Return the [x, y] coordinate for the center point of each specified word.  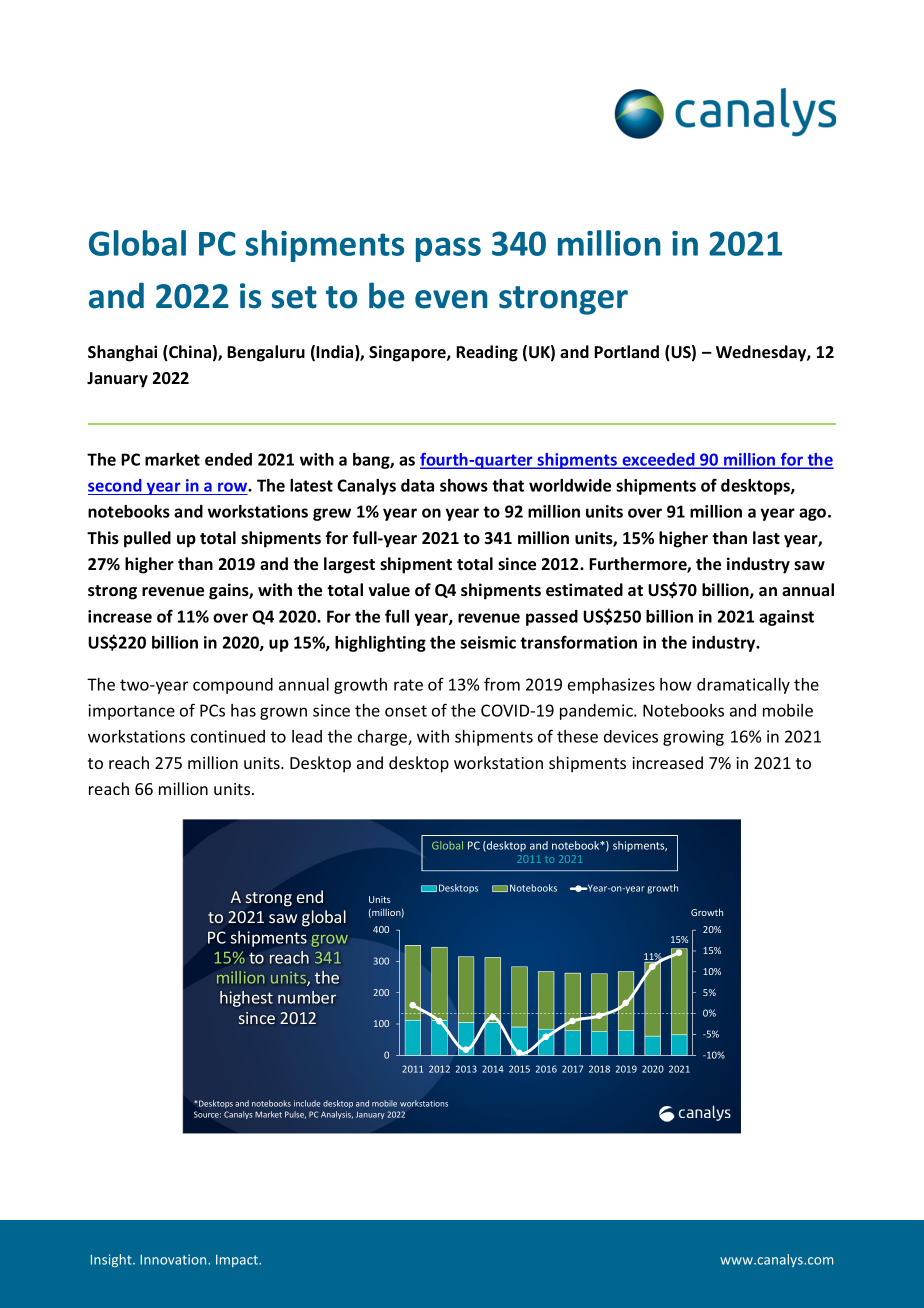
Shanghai [122, 353]
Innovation [174, 1259]
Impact [238, 1261]
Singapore [408, 353]
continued [228, 736]
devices [631, 736]
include [307, 1103]
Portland [626, 352]
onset [406, 711]
